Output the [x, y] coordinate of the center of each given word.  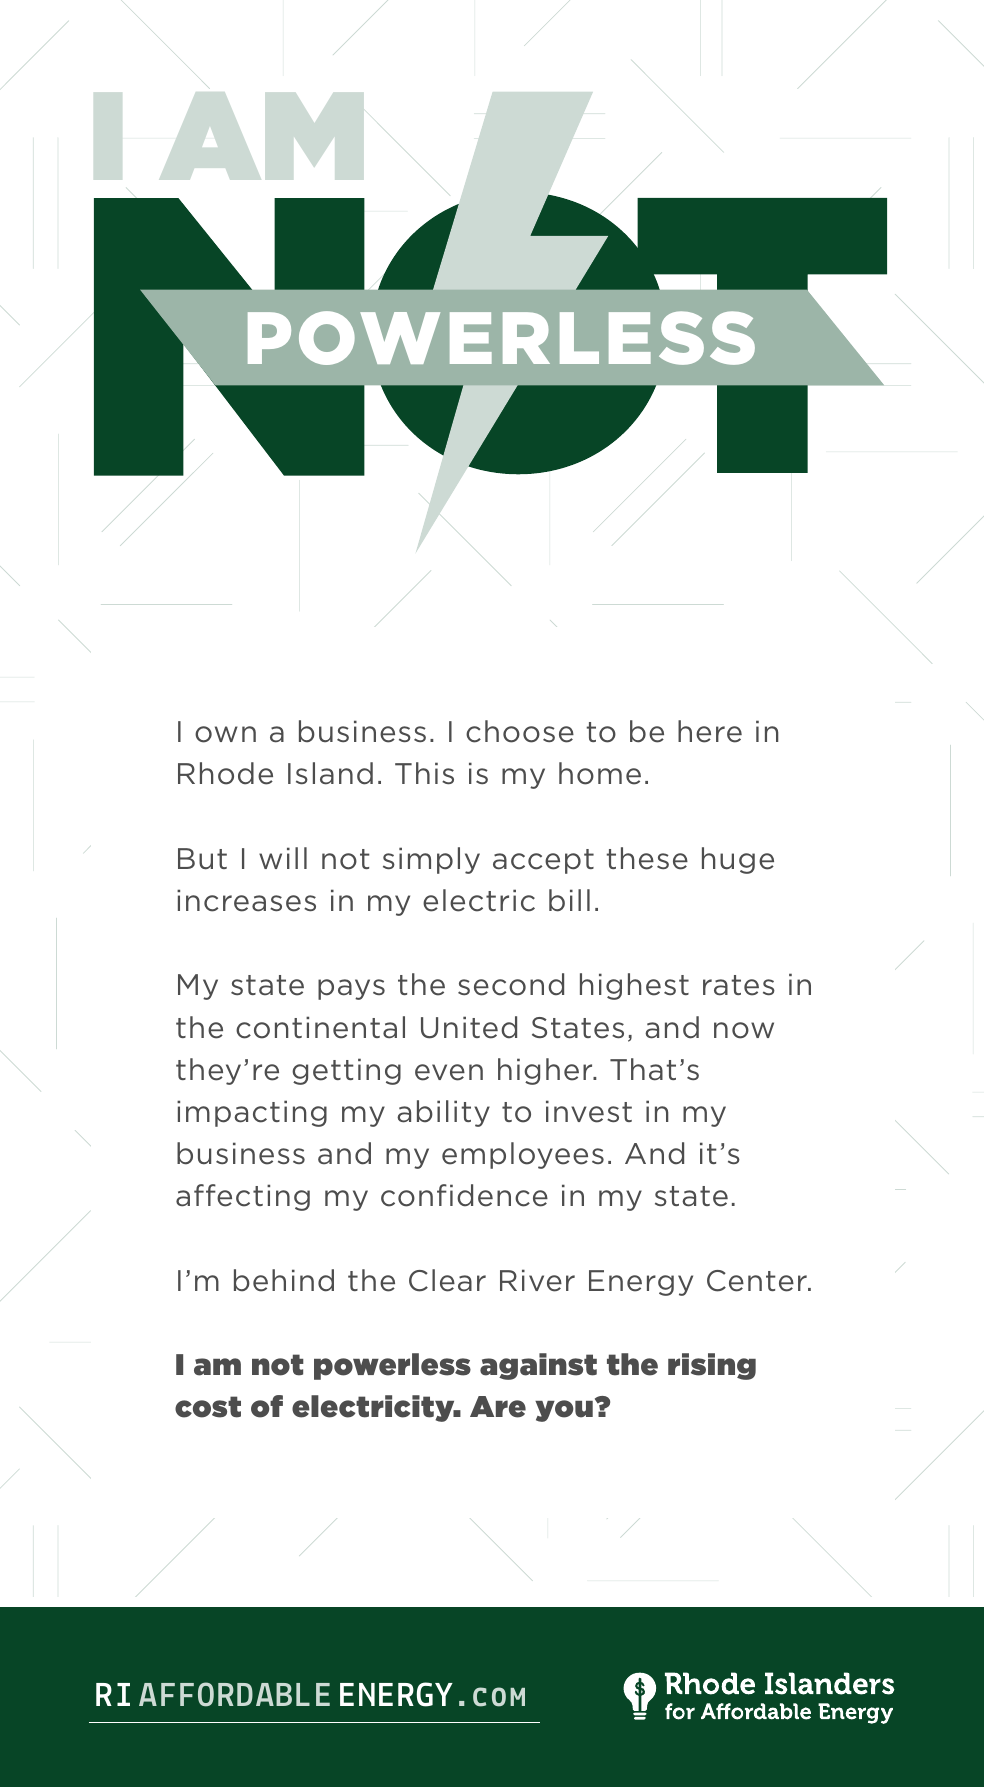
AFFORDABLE [234, 1694]
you [564, 1411]
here [710, 731]
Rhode [225, 773]
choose [520, 731]
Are [498, 1407]
